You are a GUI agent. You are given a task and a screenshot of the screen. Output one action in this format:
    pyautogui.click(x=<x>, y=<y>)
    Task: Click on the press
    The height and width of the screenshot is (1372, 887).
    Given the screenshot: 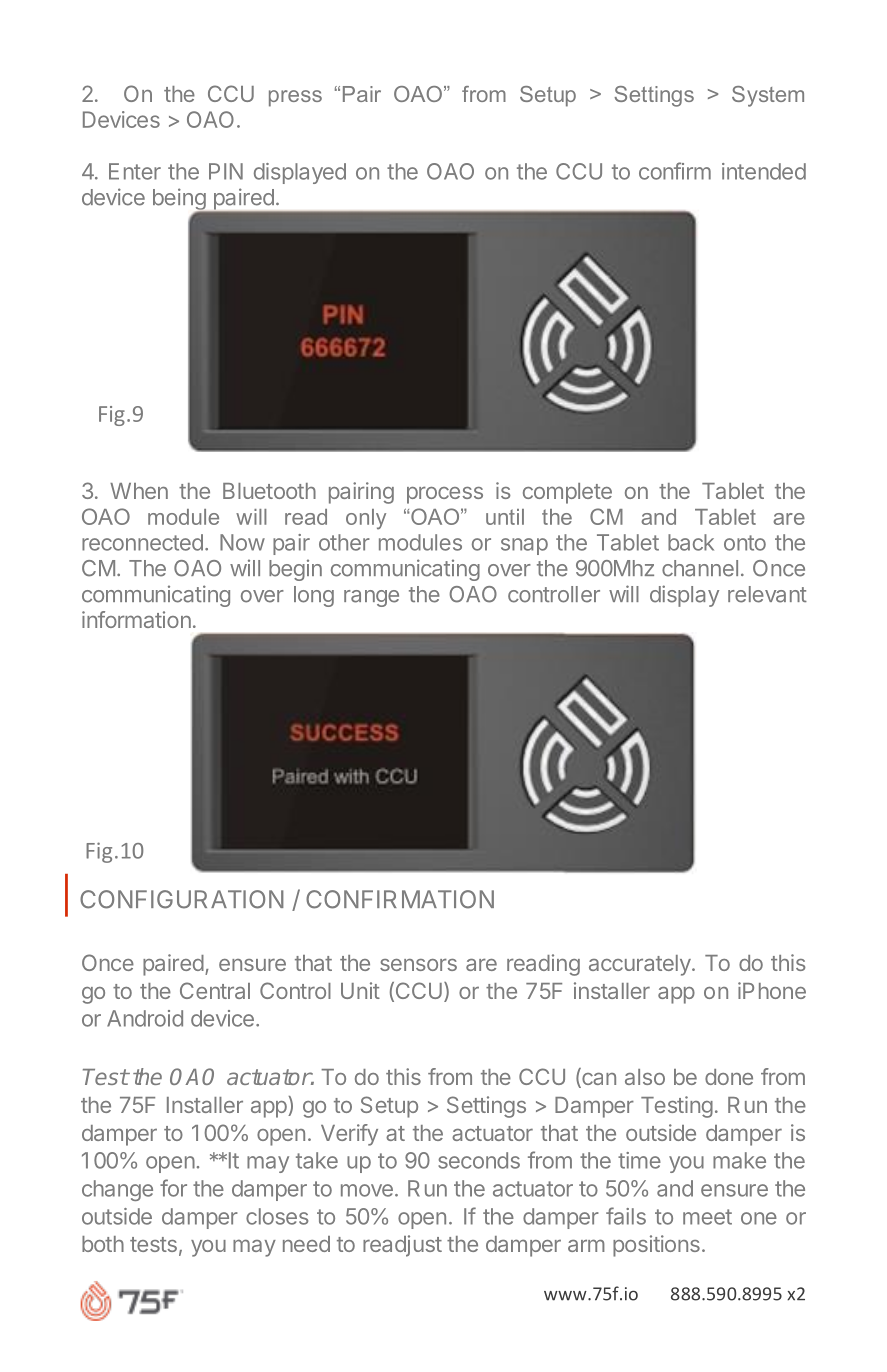 What is the action you would take?
    pyautogui.click(x=295, y=98)
